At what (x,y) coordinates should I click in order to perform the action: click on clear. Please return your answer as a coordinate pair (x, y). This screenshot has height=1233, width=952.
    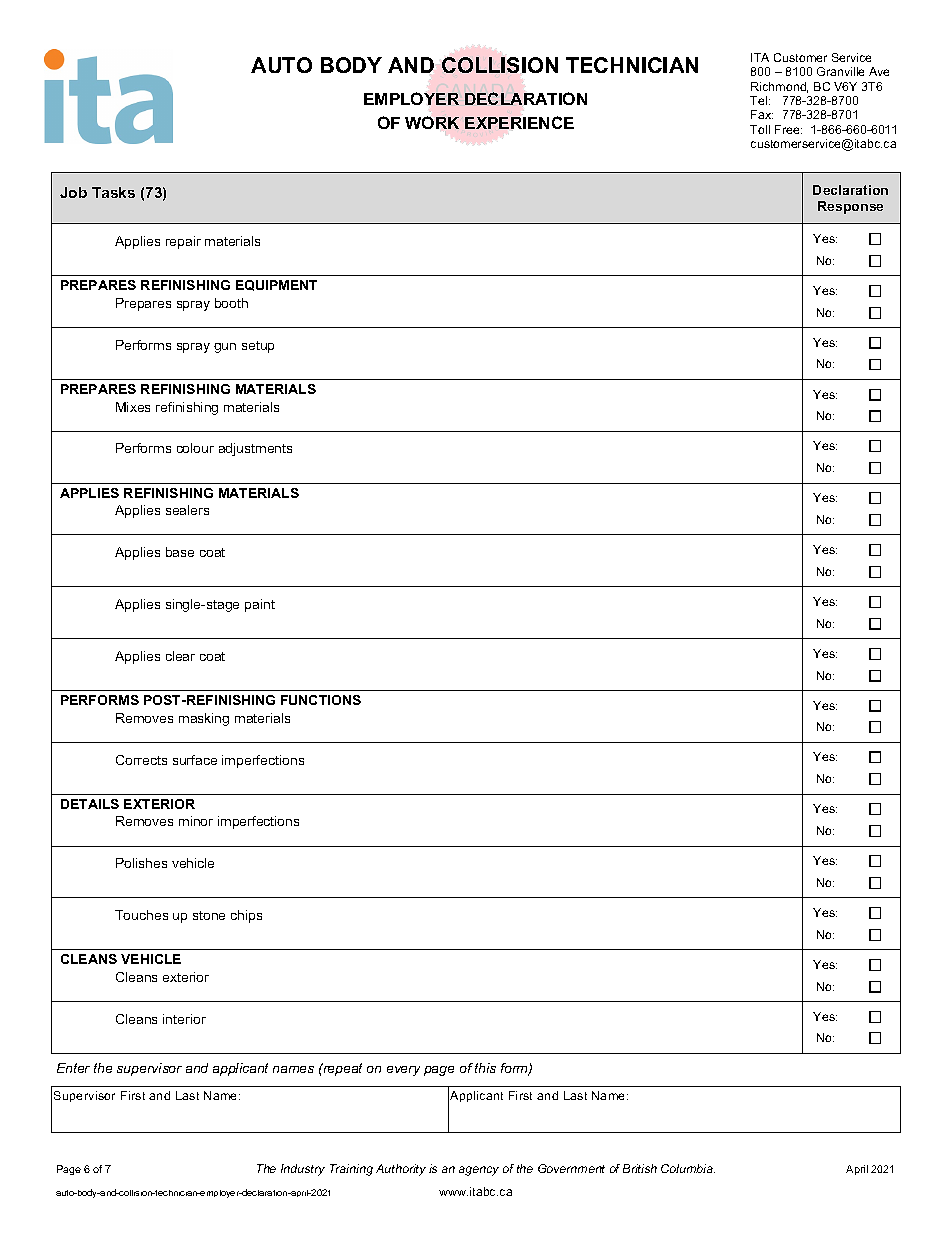
    Looking at the image, I should click on (180, 656).
